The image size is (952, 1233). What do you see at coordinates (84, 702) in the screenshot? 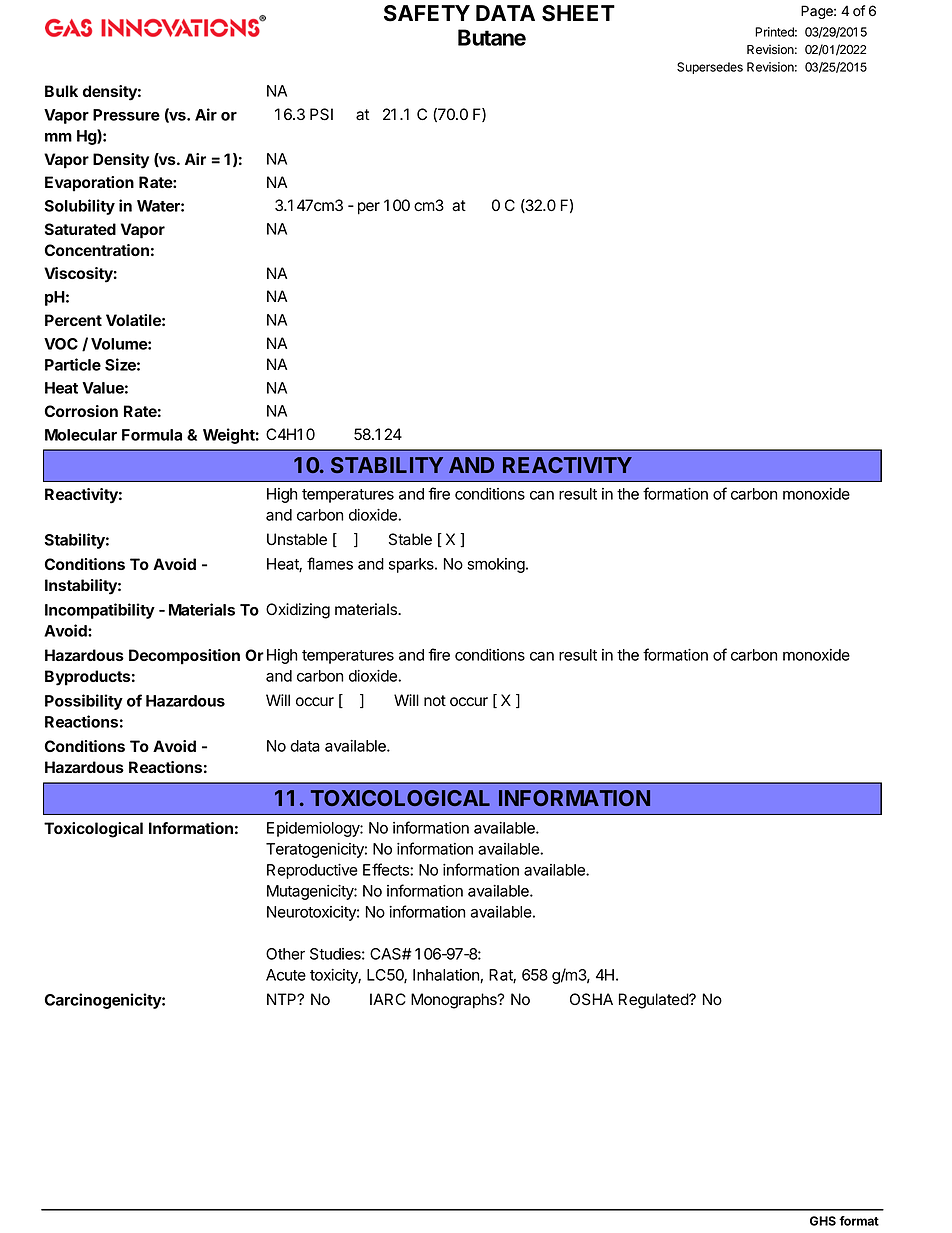
I see `Possibility` at bounding box center [84, 702].
